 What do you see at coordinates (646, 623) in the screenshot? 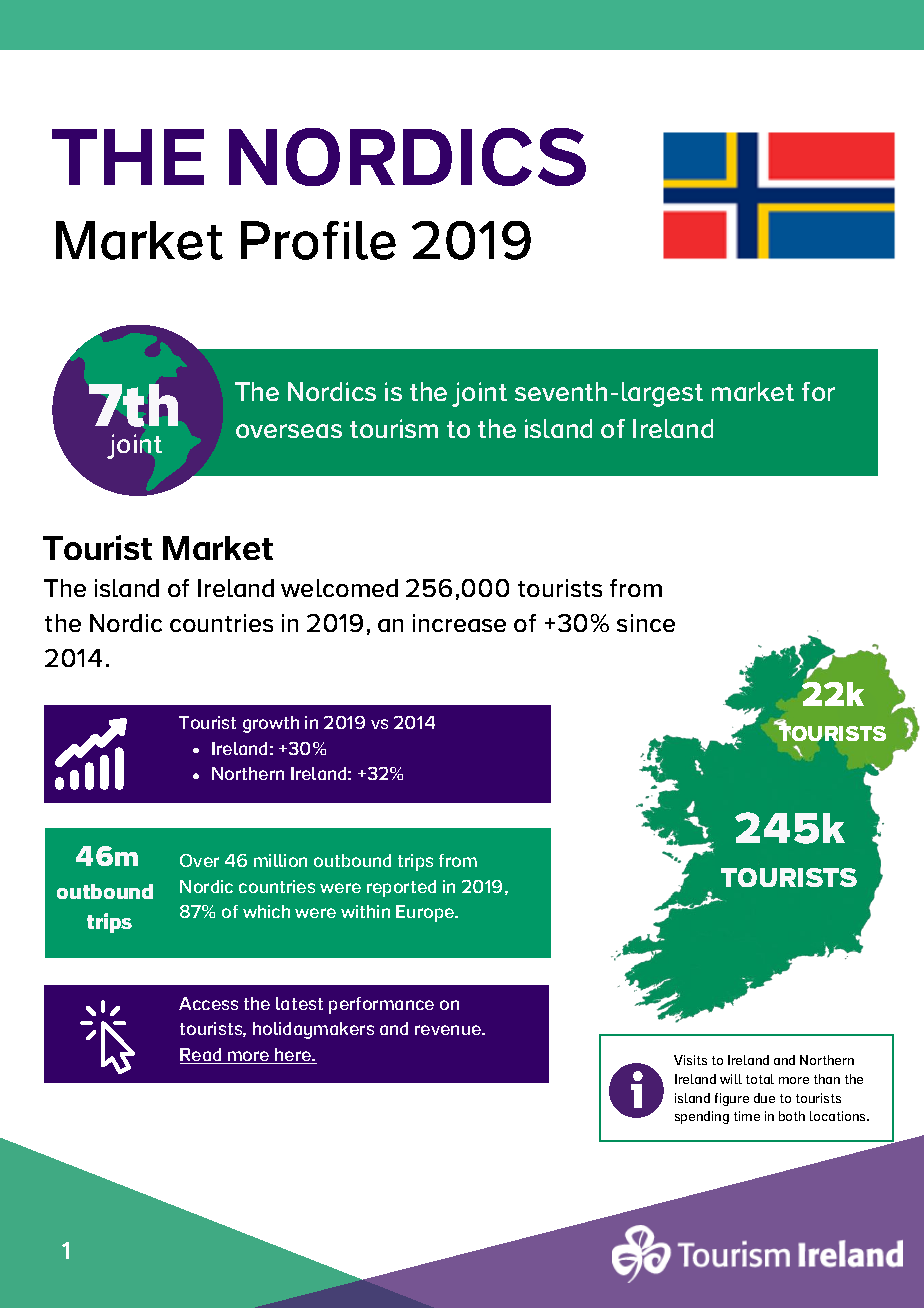
I see `since` at bounding box center [646, 623].
